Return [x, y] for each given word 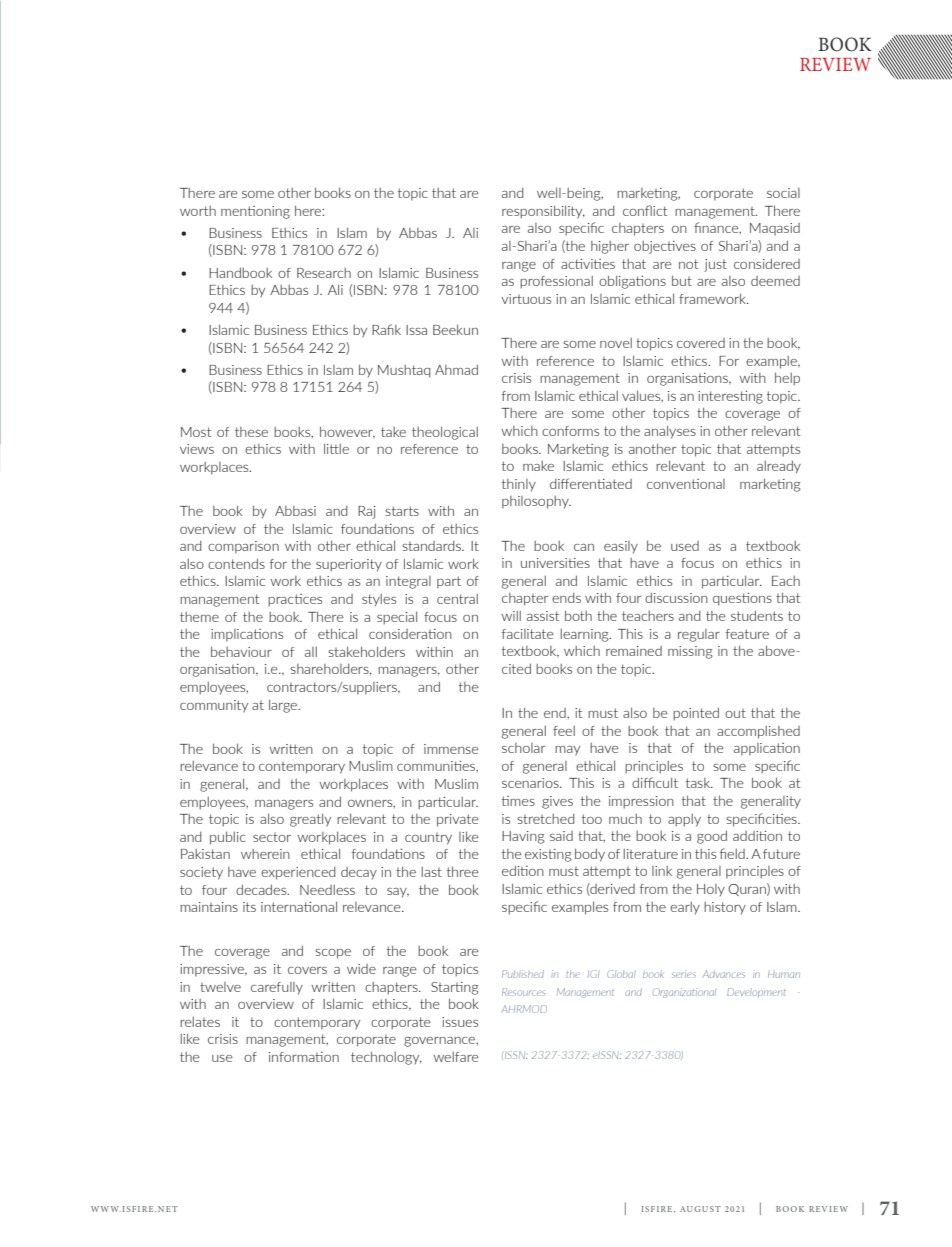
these [251, 432]
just [715, 265]
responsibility [543, 212]
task [699, 783]
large [284, 706]
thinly [519, 485]
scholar [523, 748]
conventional [686, 484]
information [304, 1057]
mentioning [255, 212]
